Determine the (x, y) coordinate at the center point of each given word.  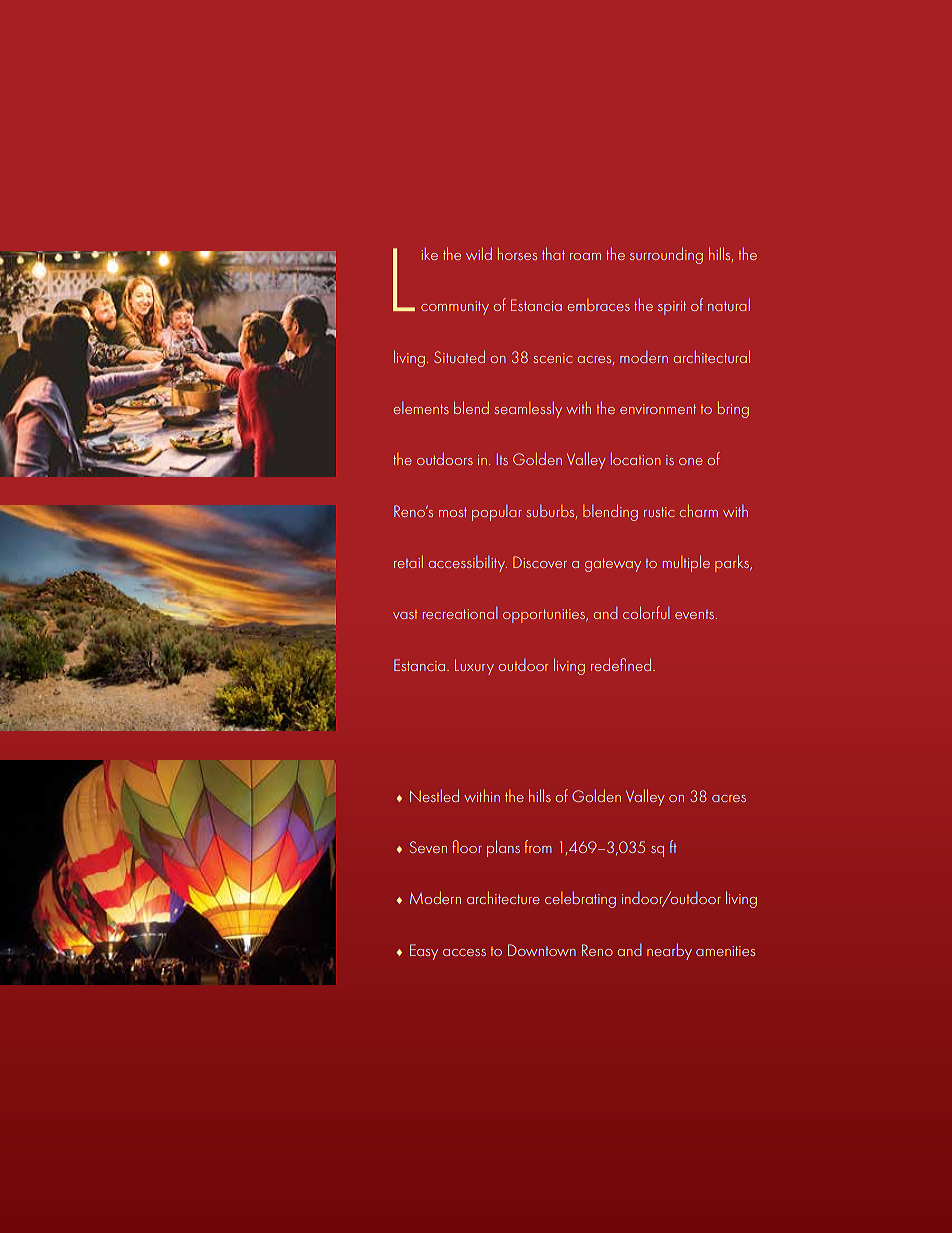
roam (585, 256)
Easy (424, 952)
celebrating (580, 899)
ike (429, 254)
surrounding (666, 255)
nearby (669, 951)
